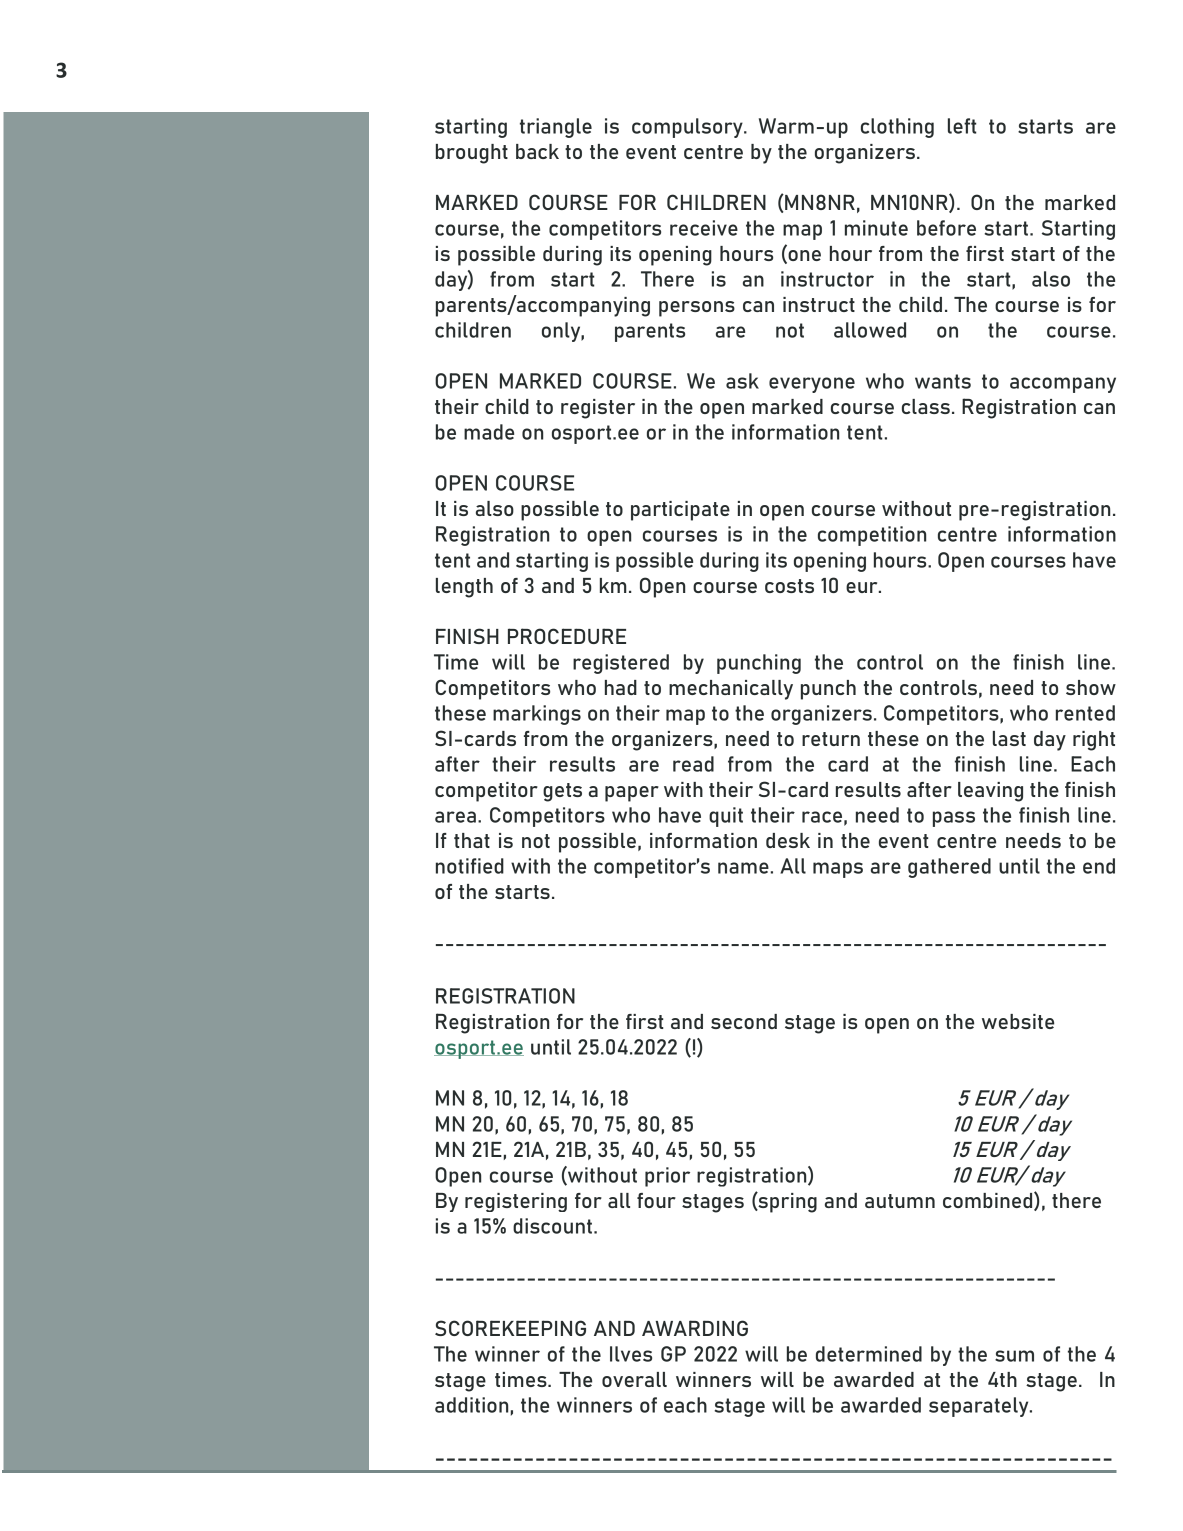 The image size is (1183, 1531). What do you see at coordinates (1009, 738) in the page?
I see `last` at bounding box center [1009, 738].
